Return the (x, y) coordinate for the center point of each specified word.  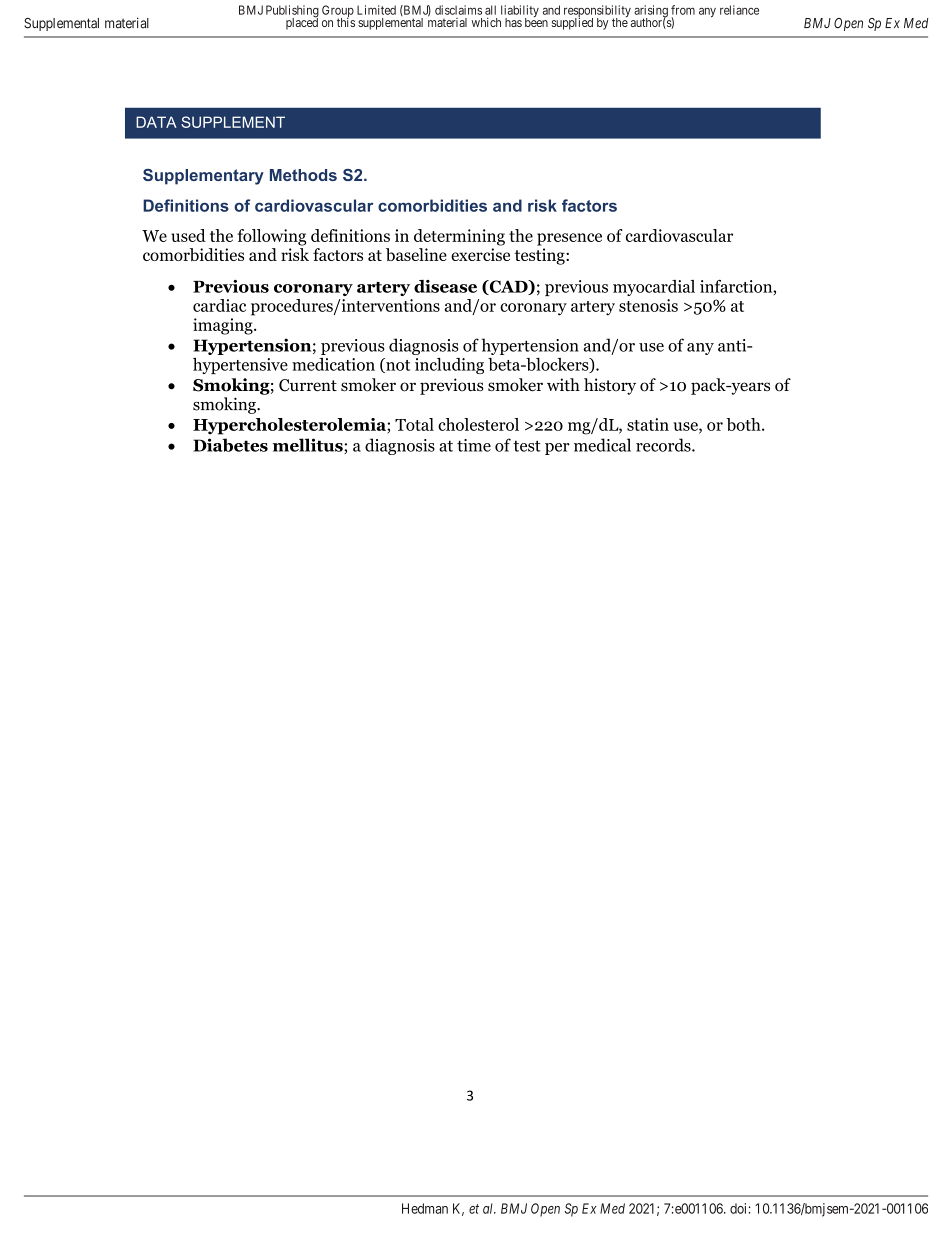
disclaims (458, 10)
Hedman (425, 1208)
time (474, 445)
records (664, 445)
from (683, 10)
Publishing (292, 12)
